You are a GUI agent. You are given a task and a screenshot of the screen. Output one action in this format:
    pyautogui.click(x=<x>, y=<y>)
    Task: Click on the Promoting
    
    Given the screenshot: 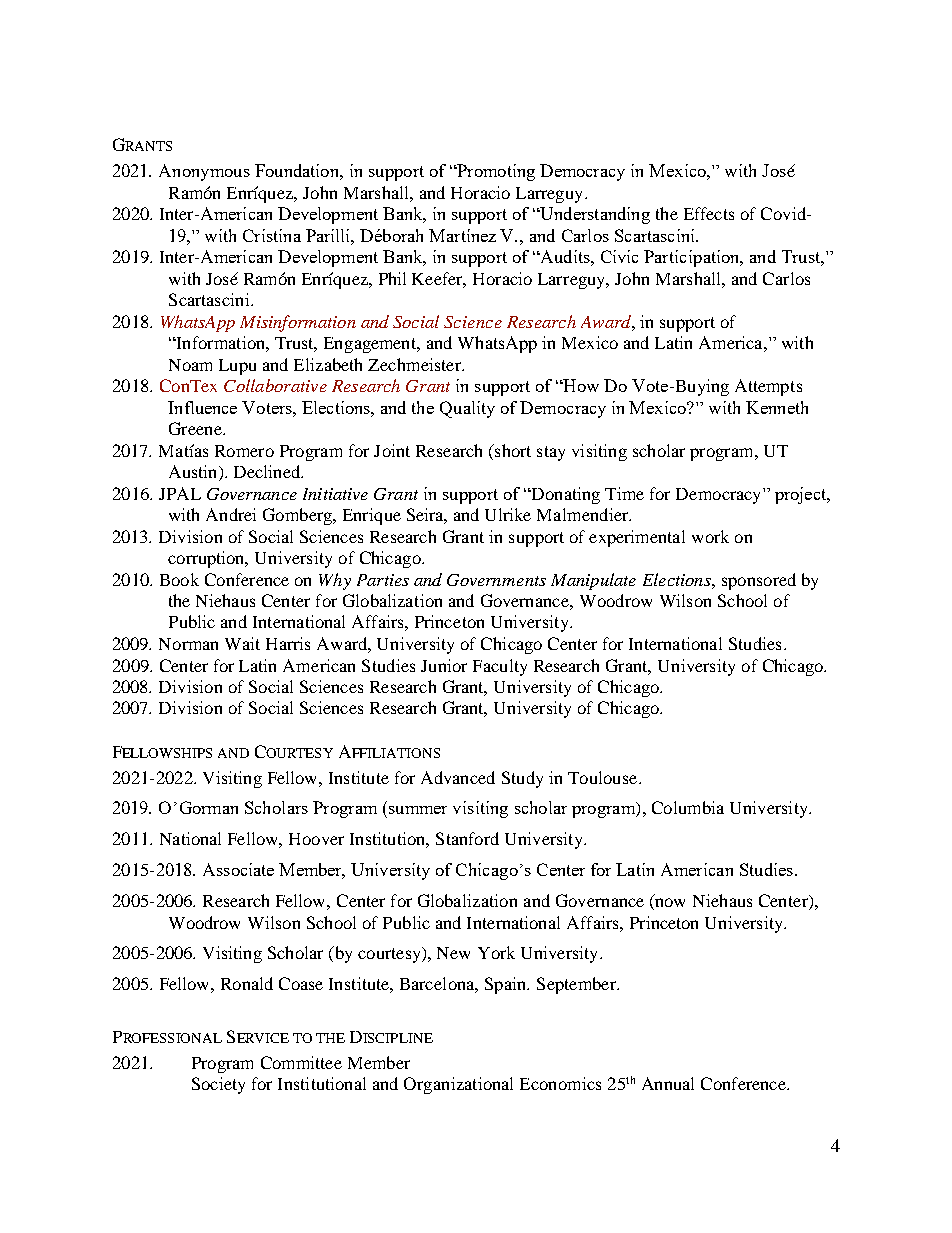 What is the action you would take?
    pyautogui.click(x=495, y=172)
